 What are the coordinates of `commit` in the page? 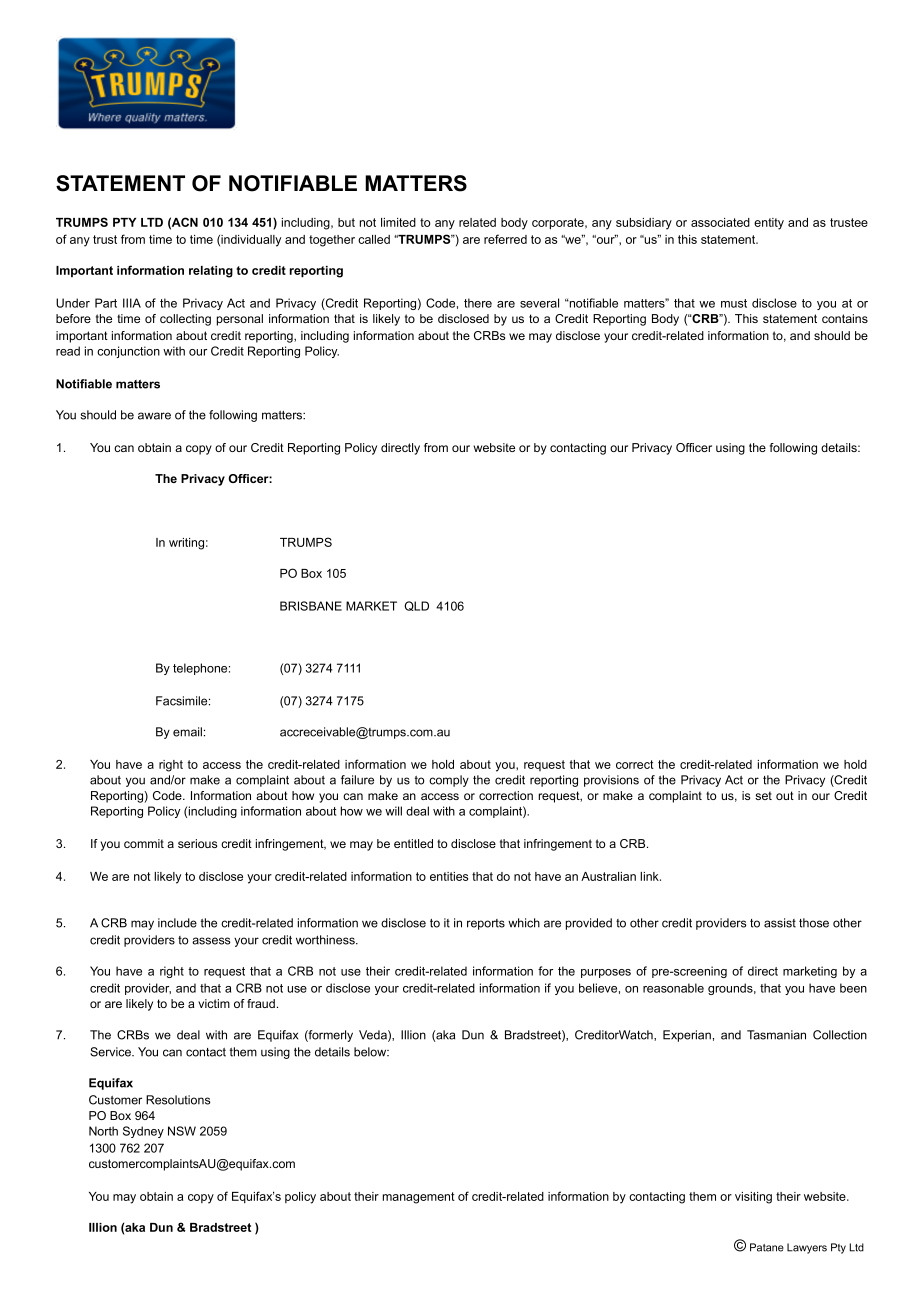 It's located at (144, 843).
